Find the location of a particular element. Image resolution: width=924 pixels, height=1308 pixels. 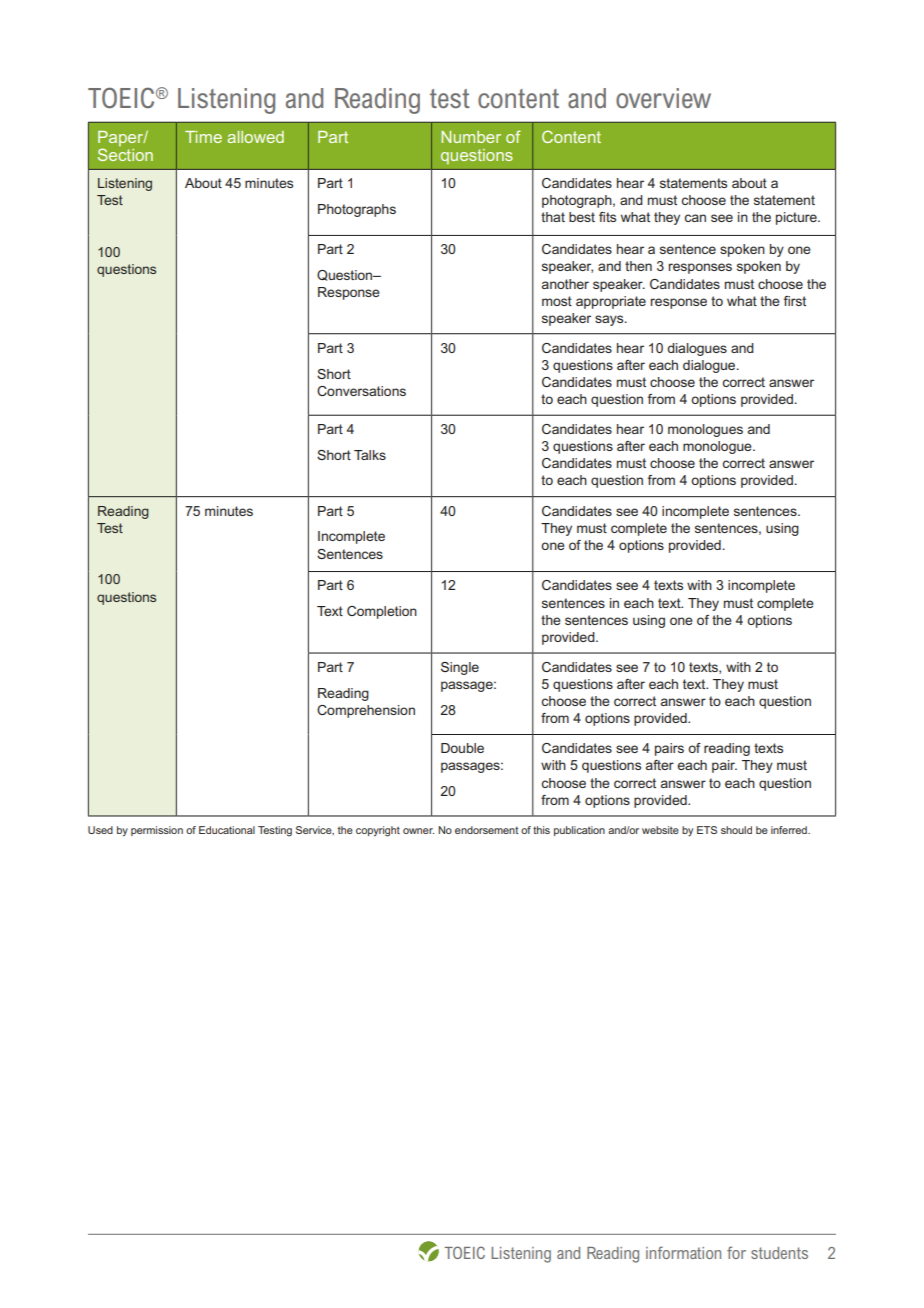

students is located at coordinates (779, 1253).
